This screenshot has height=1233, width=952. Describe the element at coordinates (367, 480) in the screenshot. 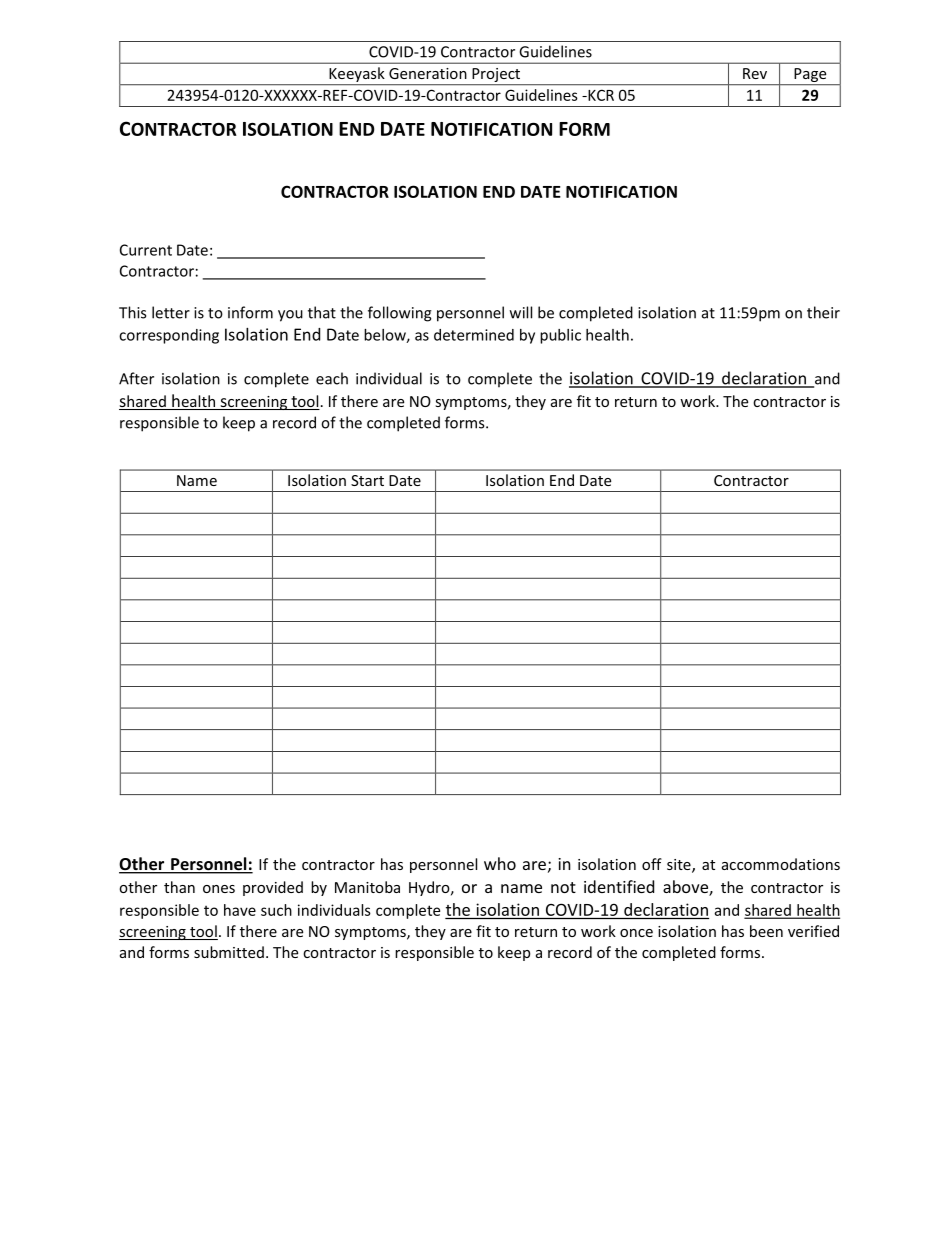

I see `Start` at that location.
